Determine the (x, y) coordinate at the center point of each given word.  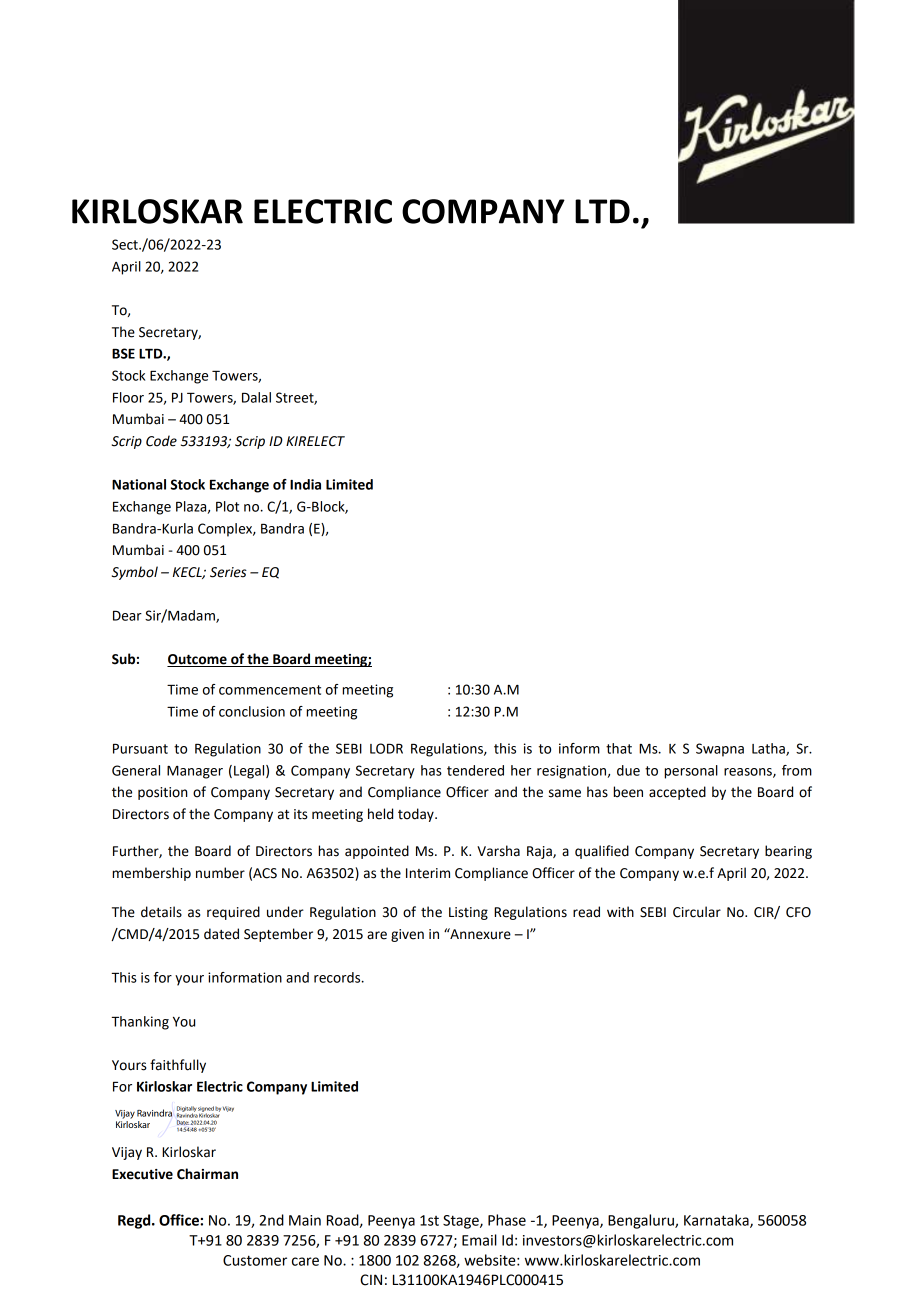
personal (691, 772)
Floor (128, 397)
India (305, 484)
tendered (475, 770)
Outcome (198, 660)
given (407, 935)
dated (221, 934)
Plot (227, 506)
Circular (697, 912)
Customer (255, 1260)
